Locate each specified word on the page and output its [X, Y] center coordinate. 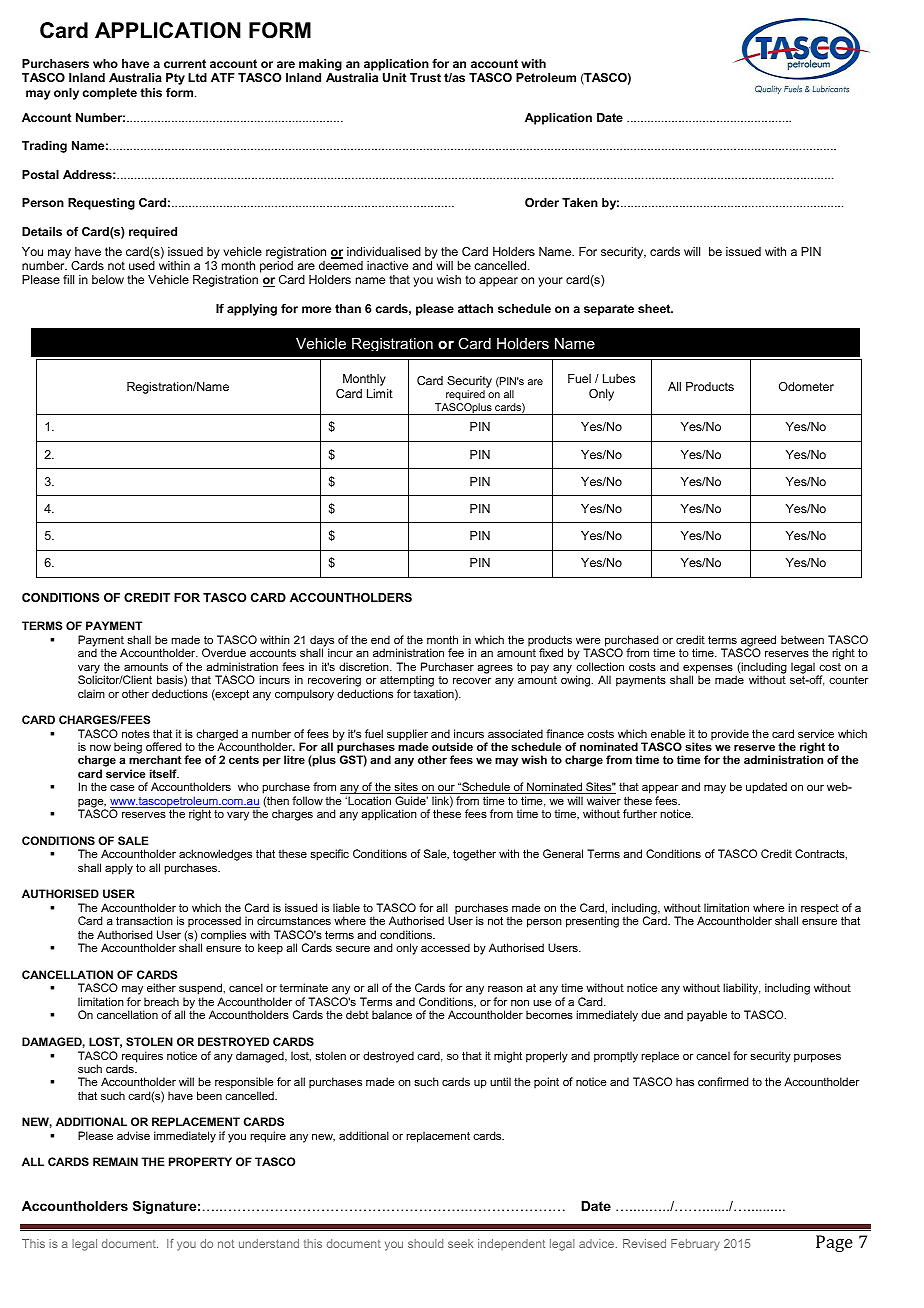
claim [91, 693]
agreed [757, 642]
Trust [425, 77]
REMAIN [115, 1161]
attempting [407, 682]
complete [110, 94]
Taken [580, 202]
